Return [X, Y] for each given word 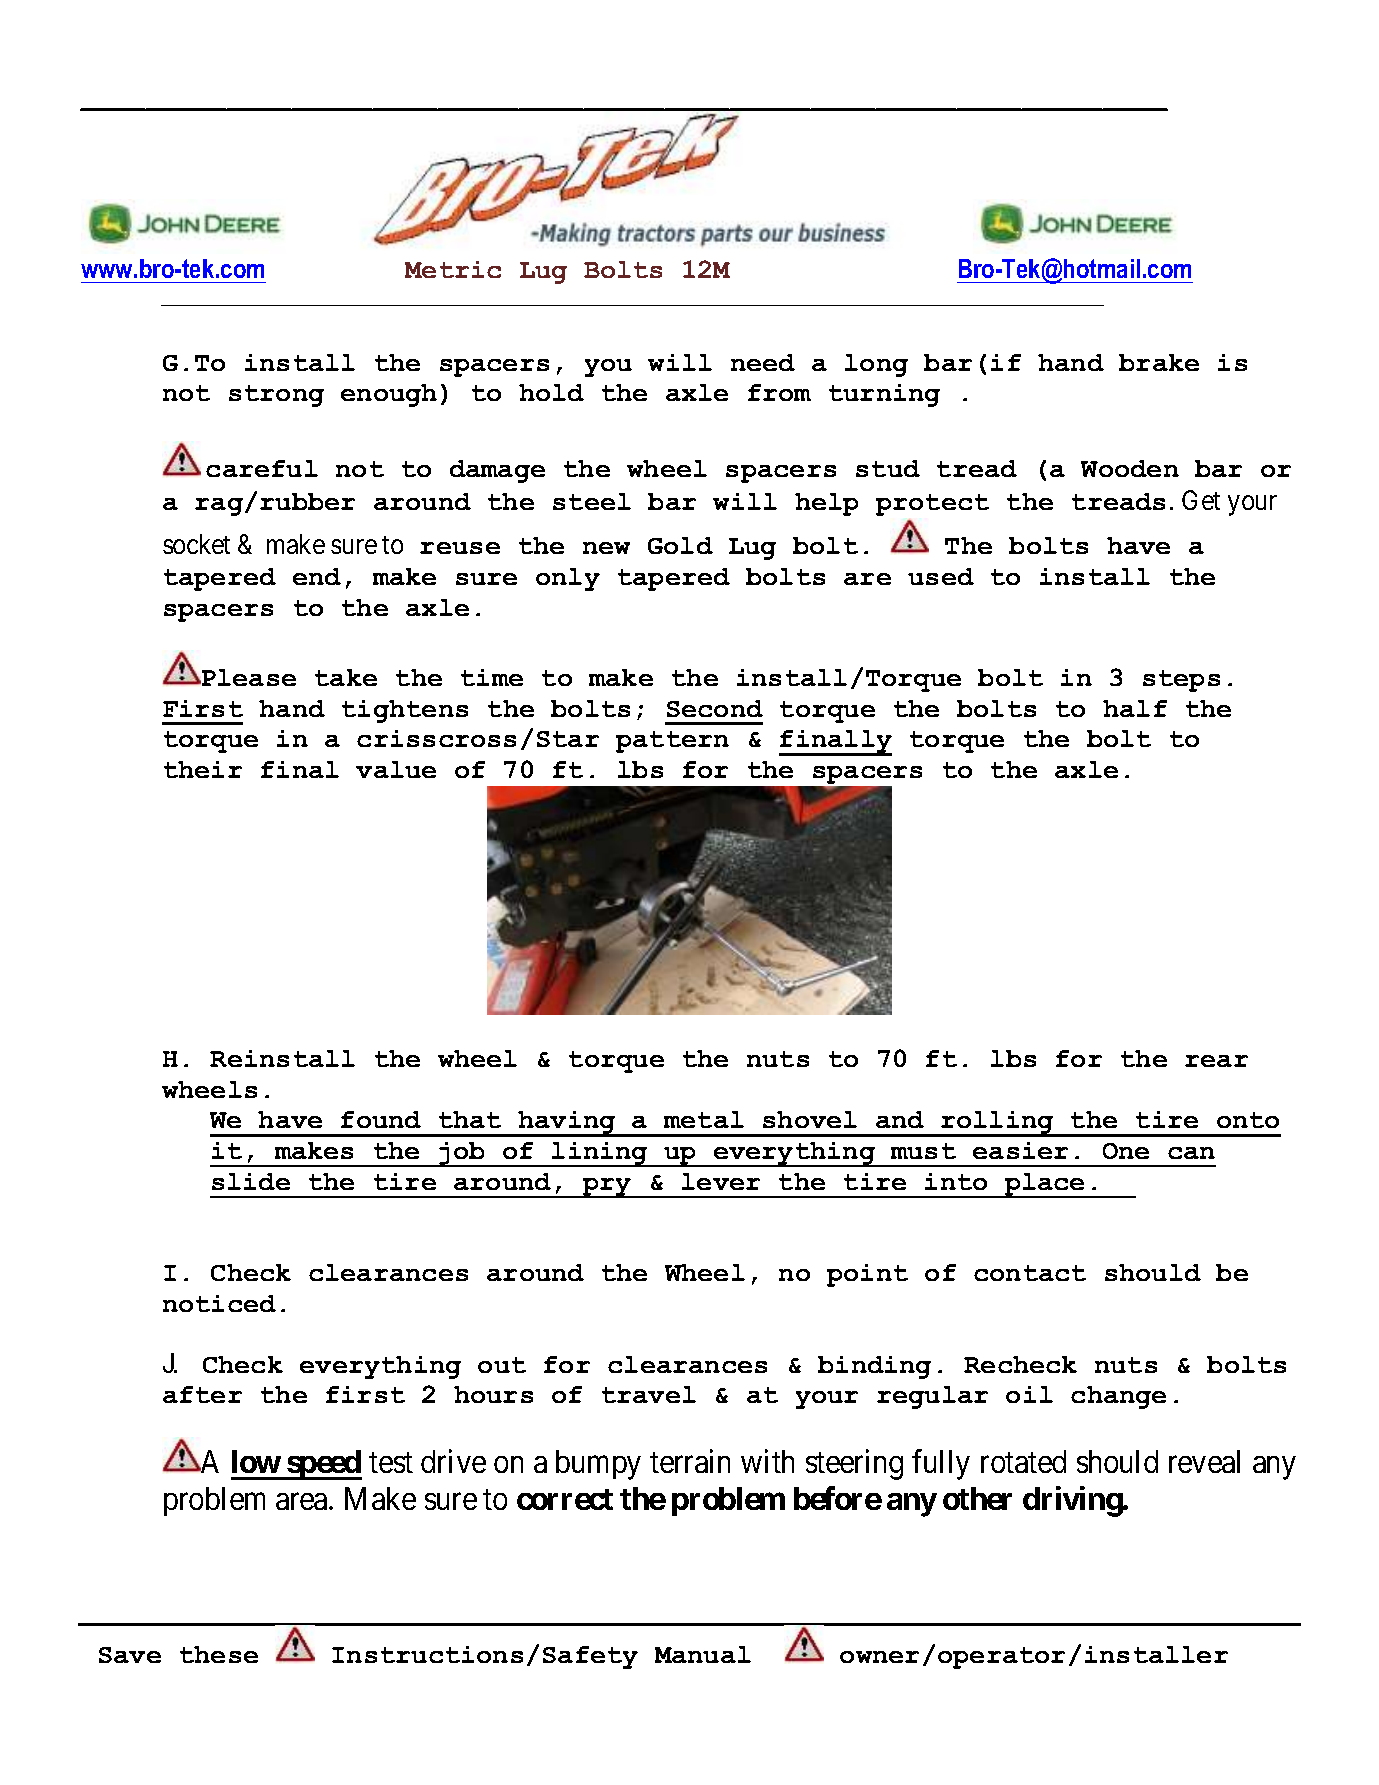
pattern [672, 742]
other [977, 1498]
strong [276, 396]
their [203, 769]
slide [251, 1181]
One [1126, 1151]
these [219, 1654]
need [763, 362]
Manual [703, 1654]
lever [721, 1181]
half [1135, 708]
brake [1159, 362]
